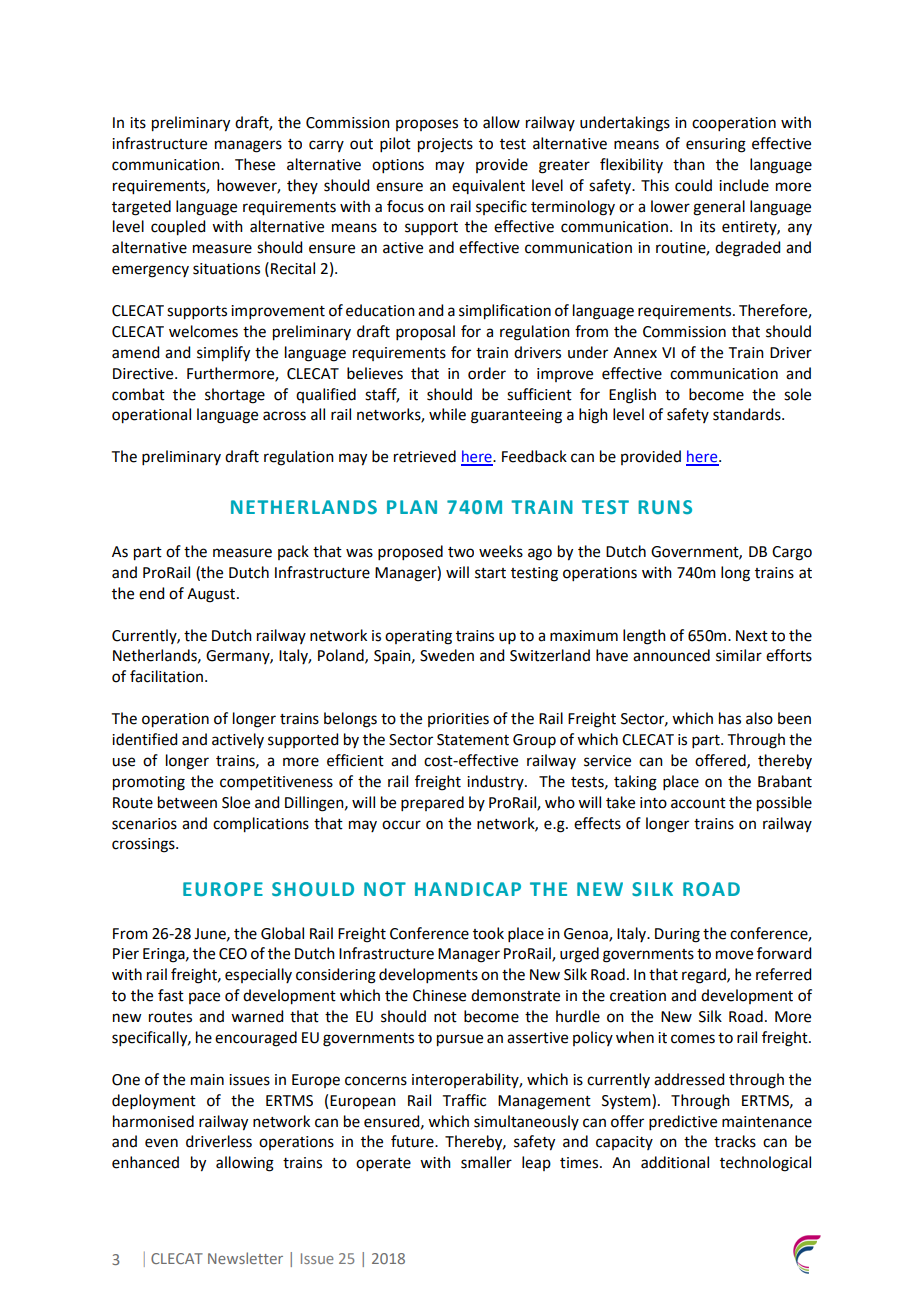  Describe the element at coordinates (468, 889) in the screenshot. I see `HANDICAP` at that location.
